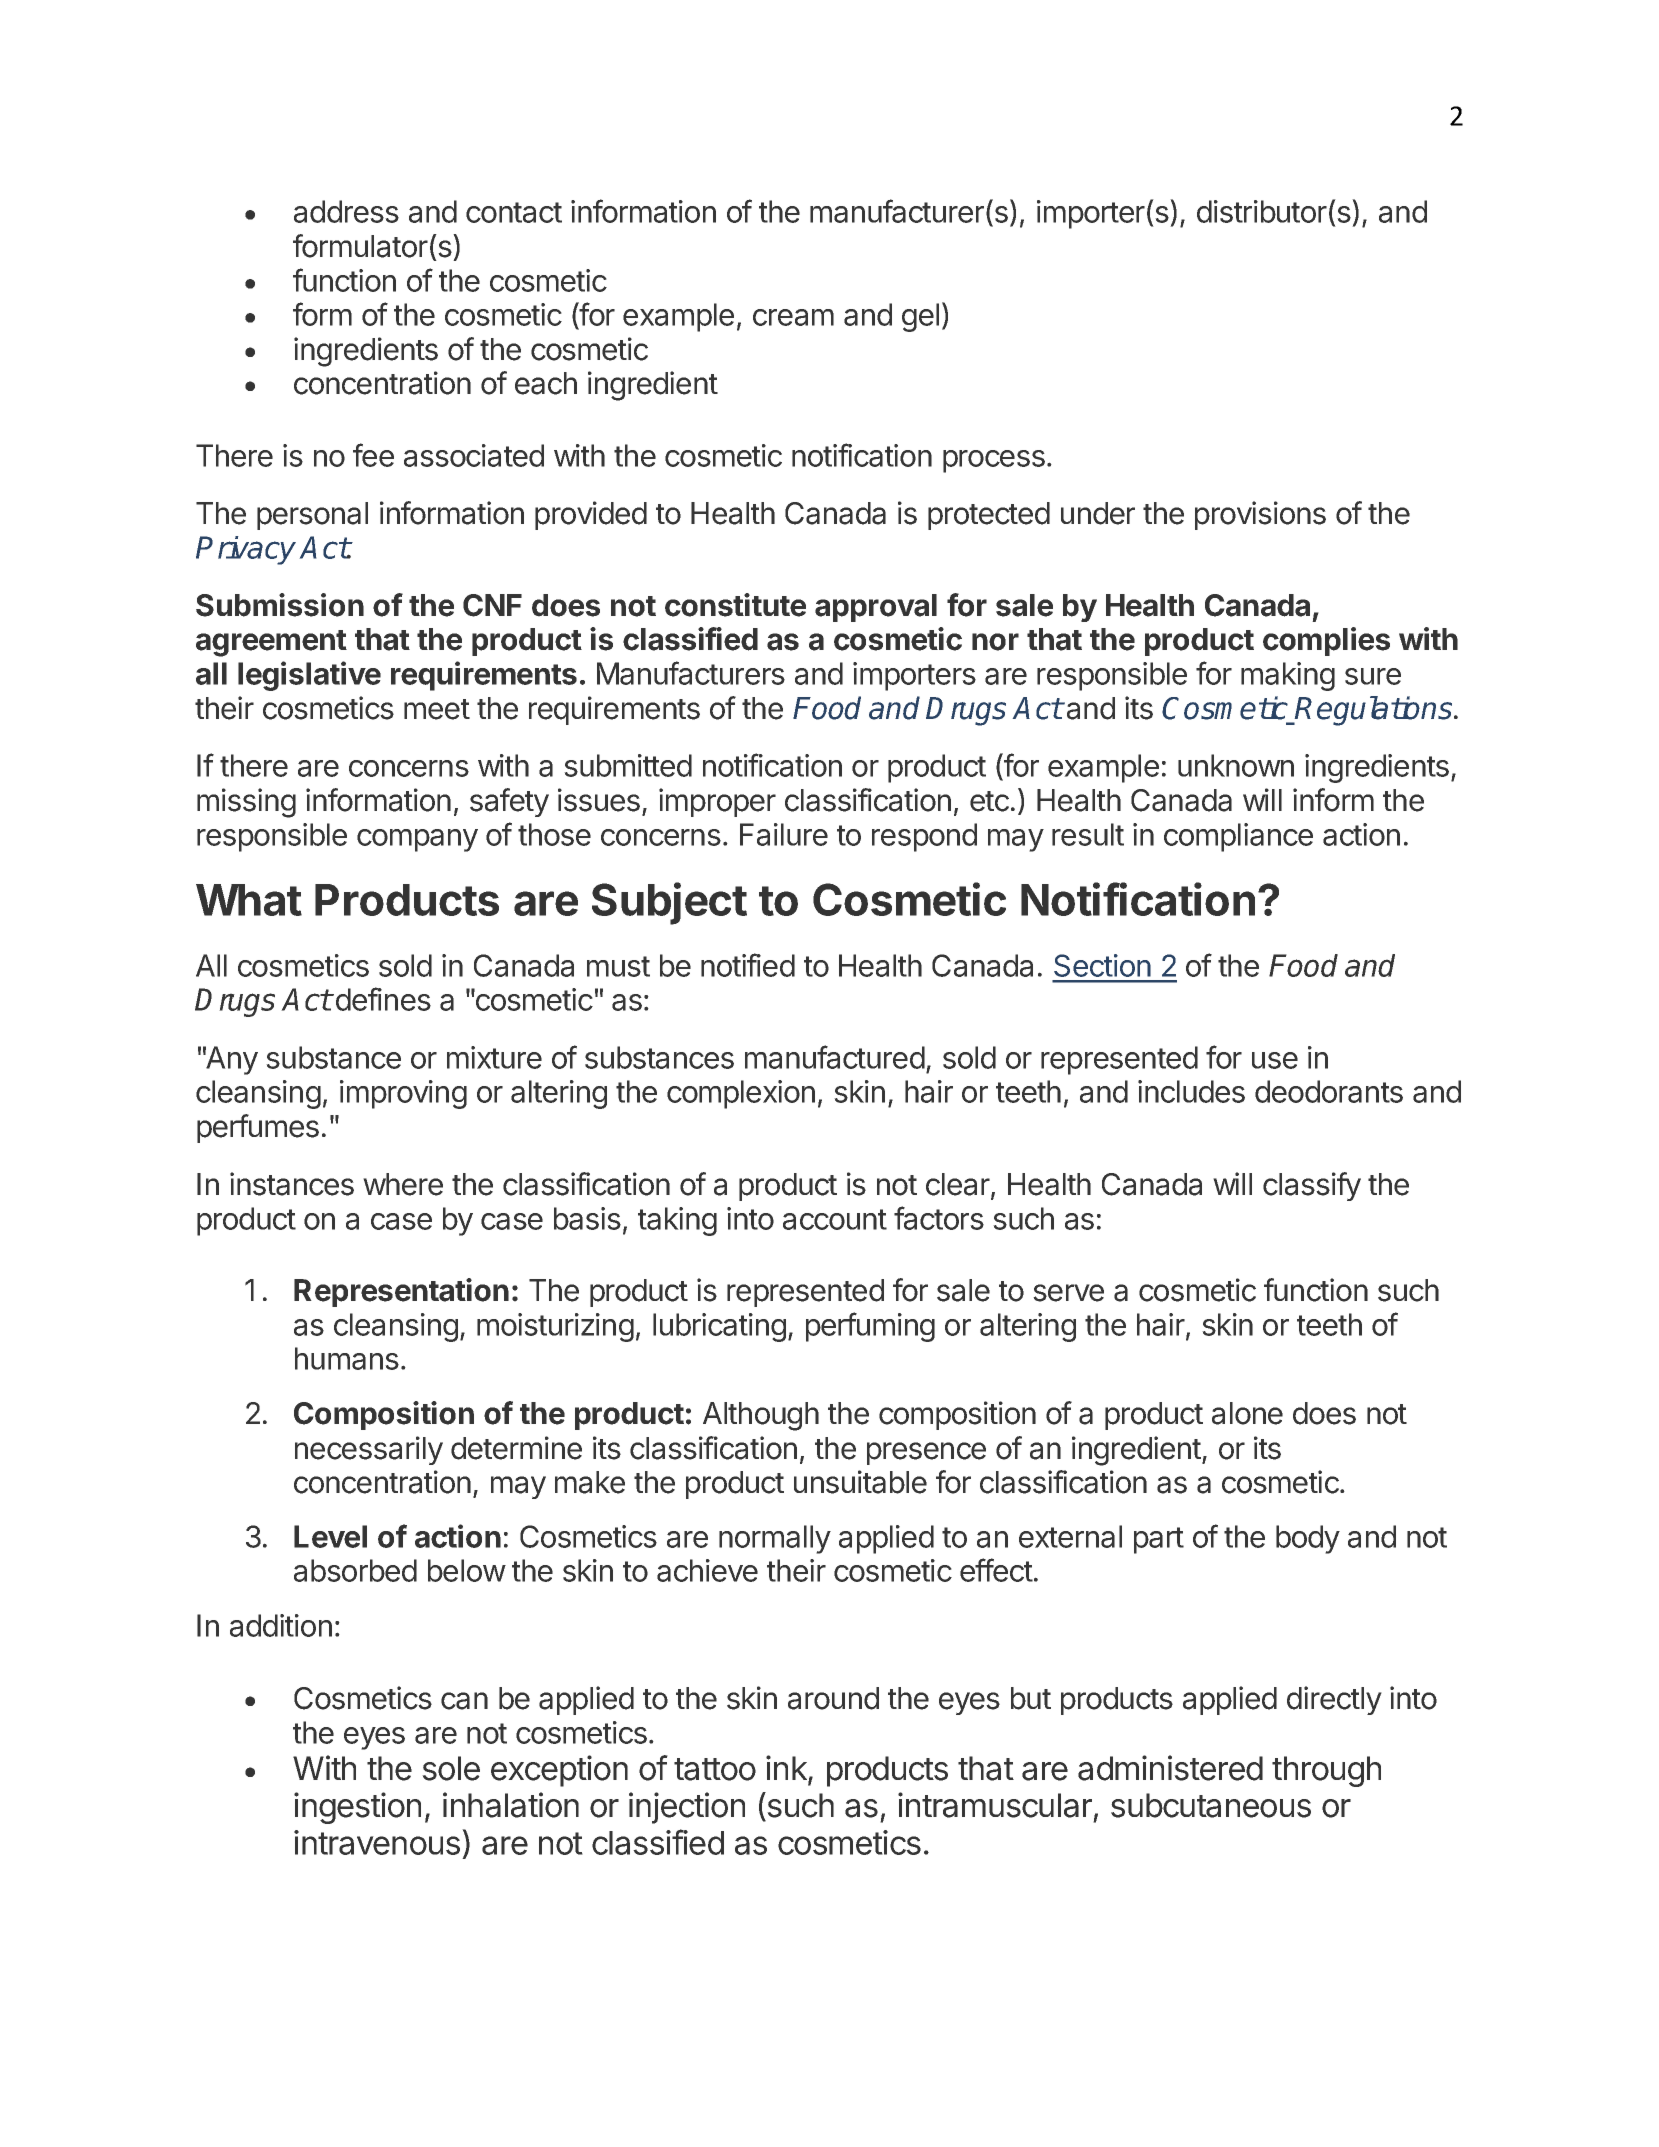 The width and height of the screenshot is (1659, 2147). Describe the element at coordinates (784, 834) in the screenshot. I see `Failure` at that location.
